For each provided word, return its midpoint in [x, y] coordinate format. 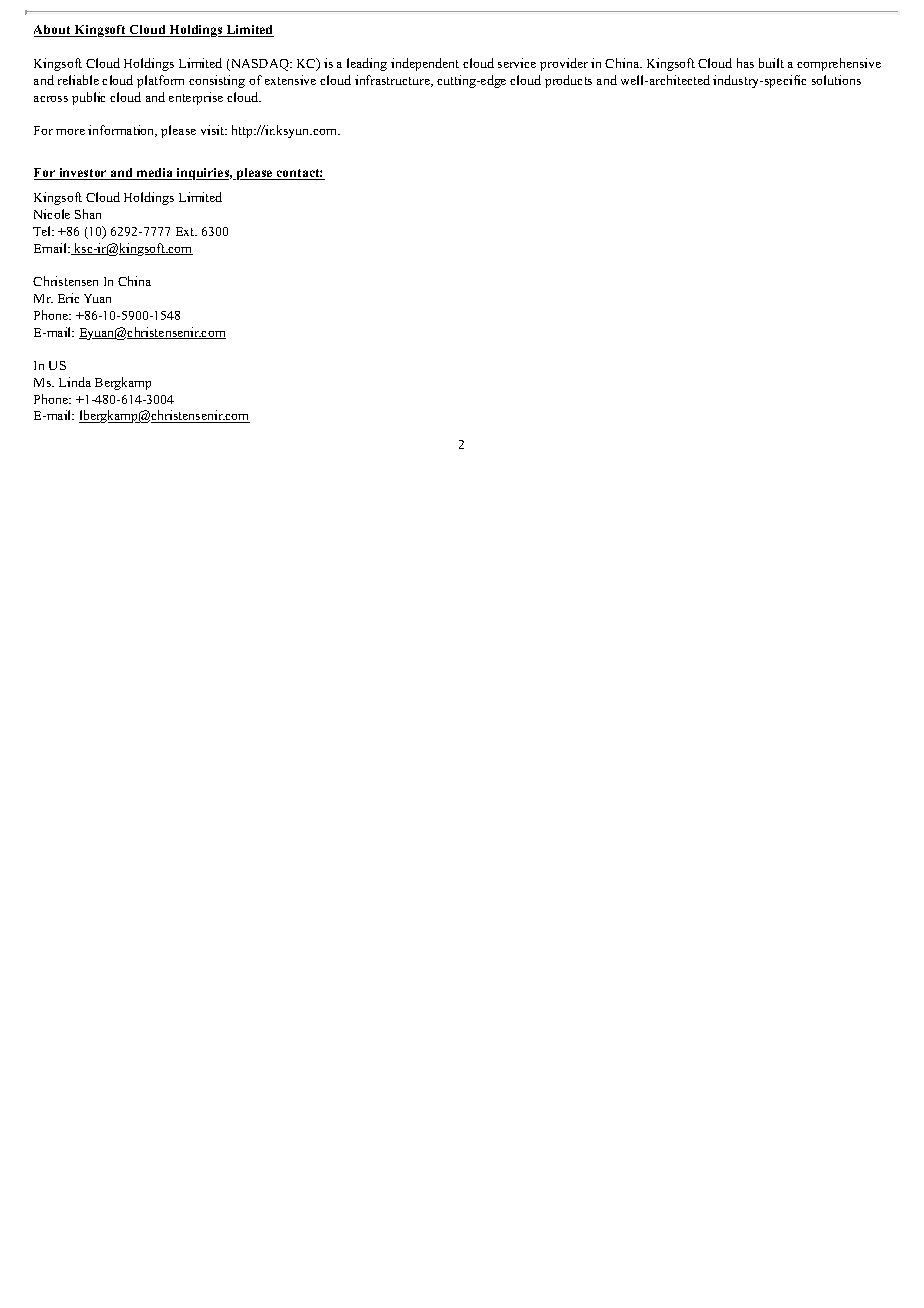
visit [214, 130]
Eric [68, 298]
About [53, 31]
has [745, 63]
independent [425, 64]
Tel [43, 231]
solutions [836, 80]
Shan [88, 214]
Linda [75, 382]
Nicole [52, 214]
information [122, 131]
